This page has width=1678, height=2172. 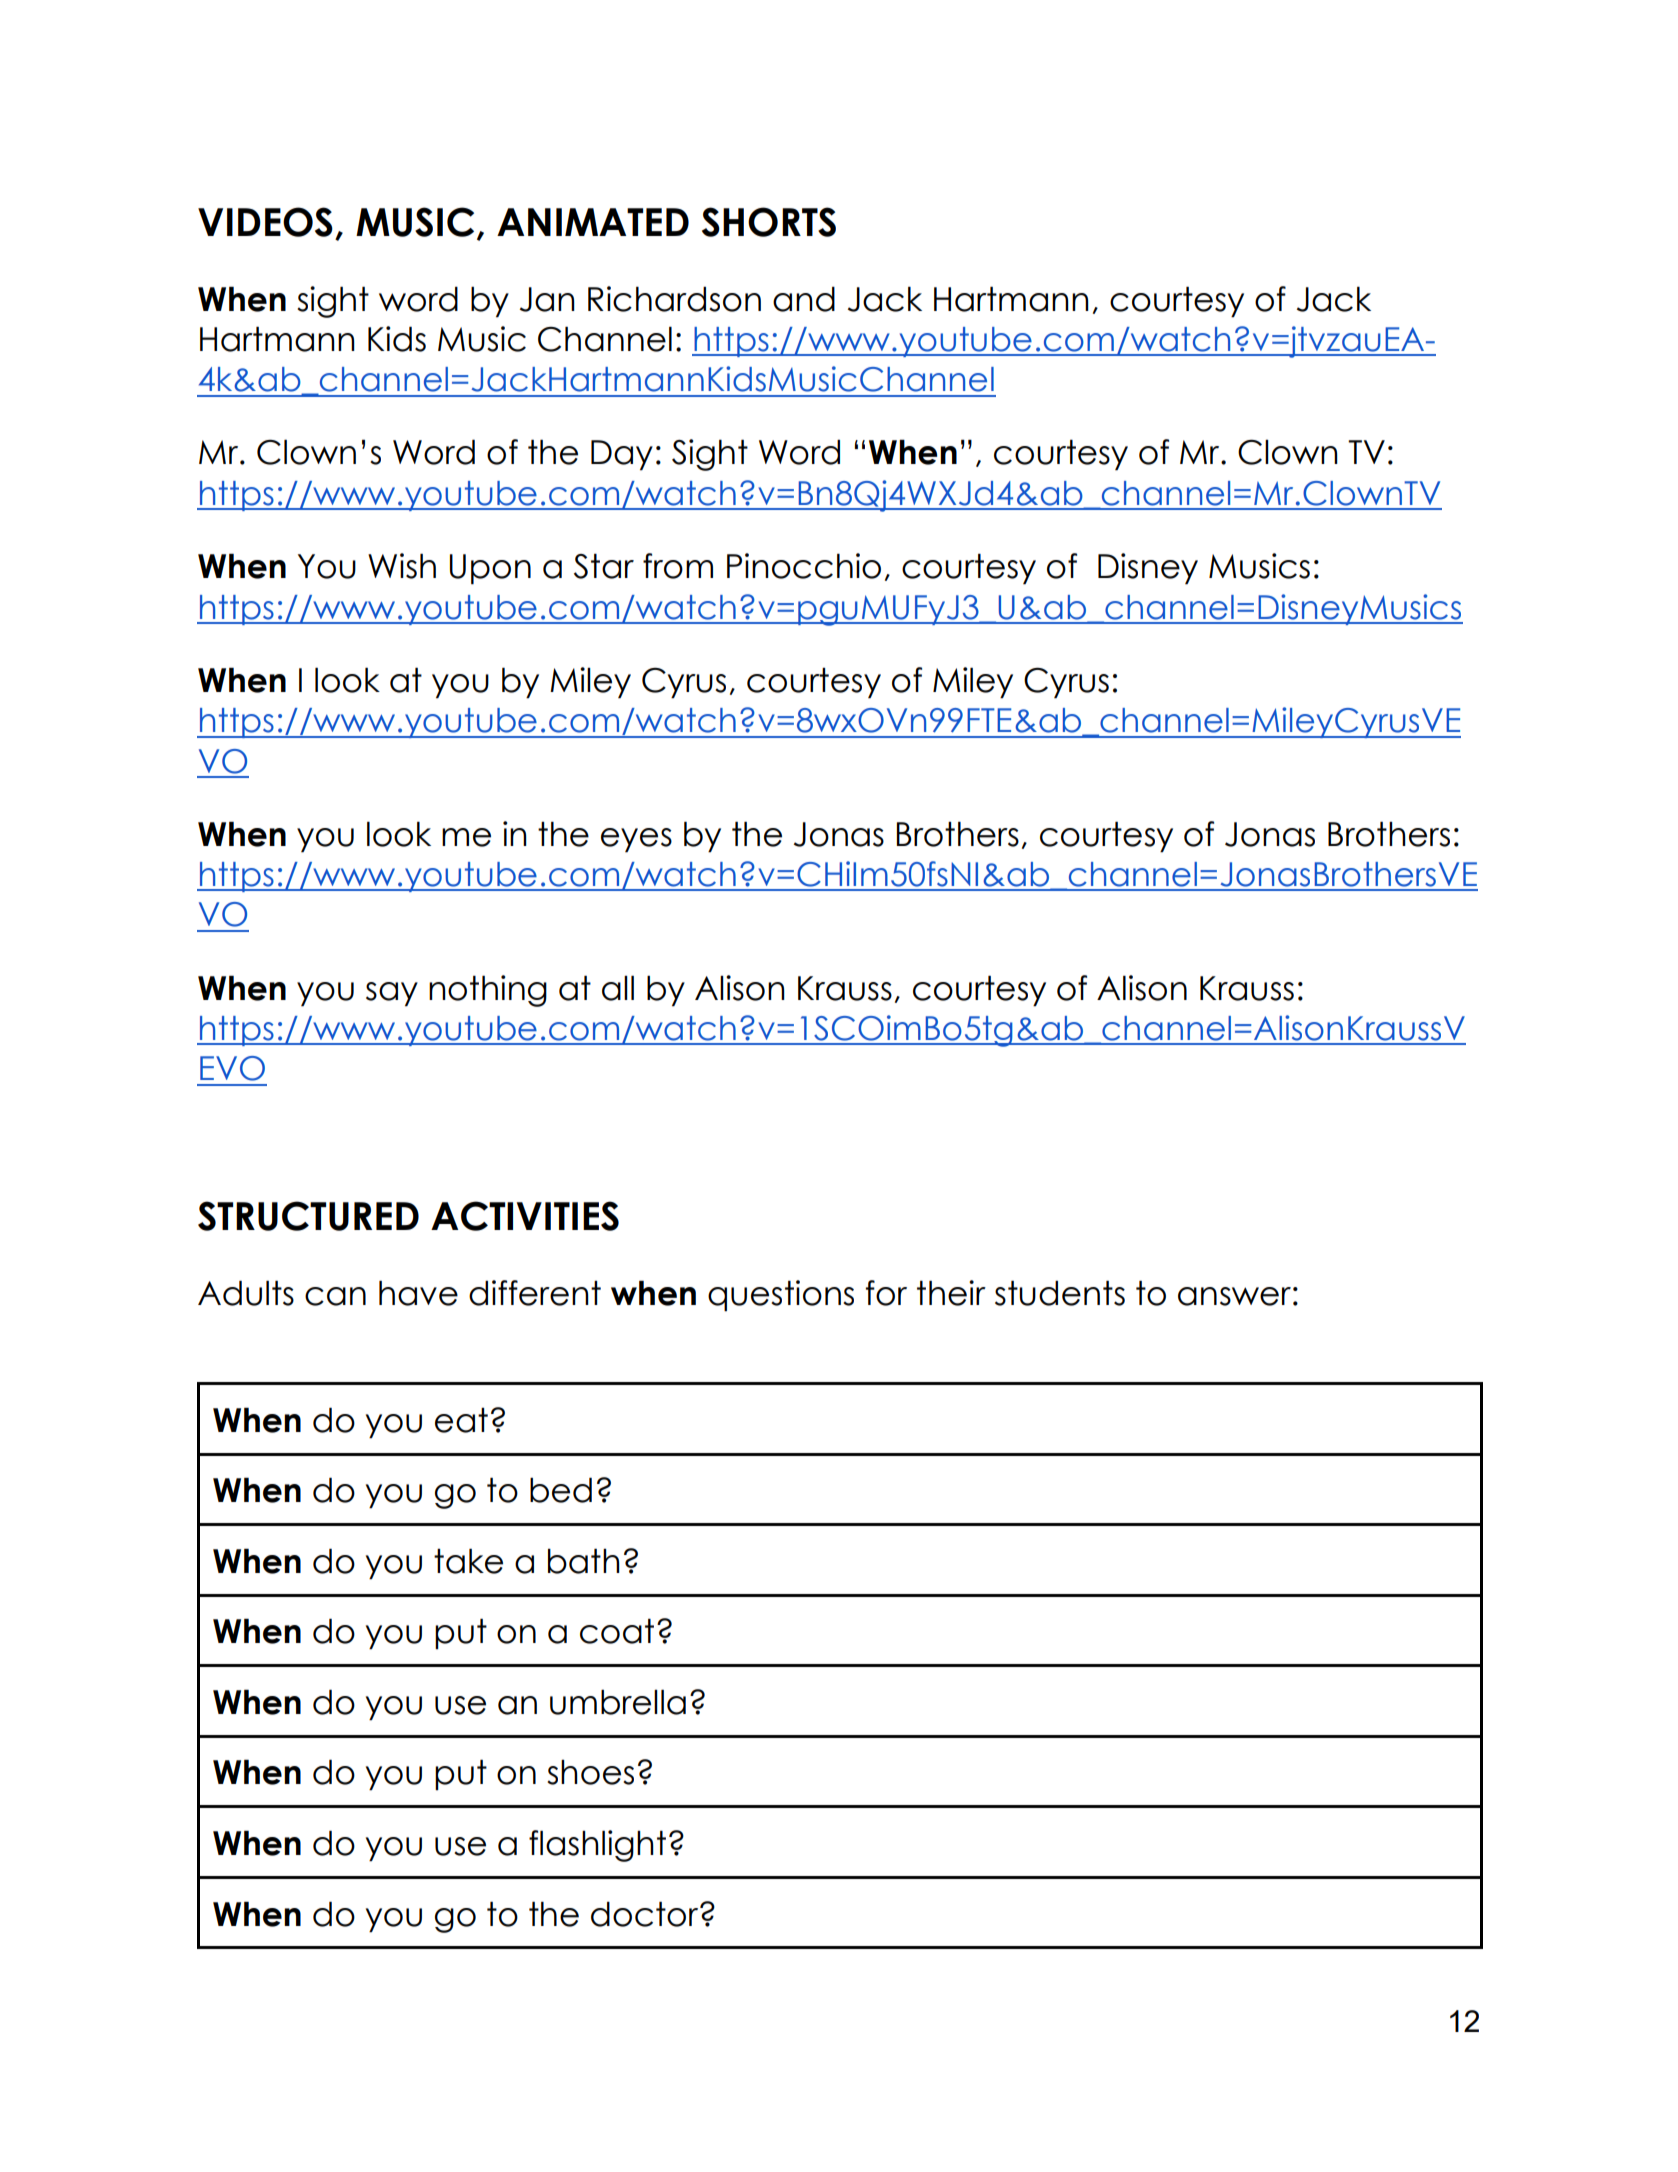 I want to click on bath, so click(x=584, y=1561).
